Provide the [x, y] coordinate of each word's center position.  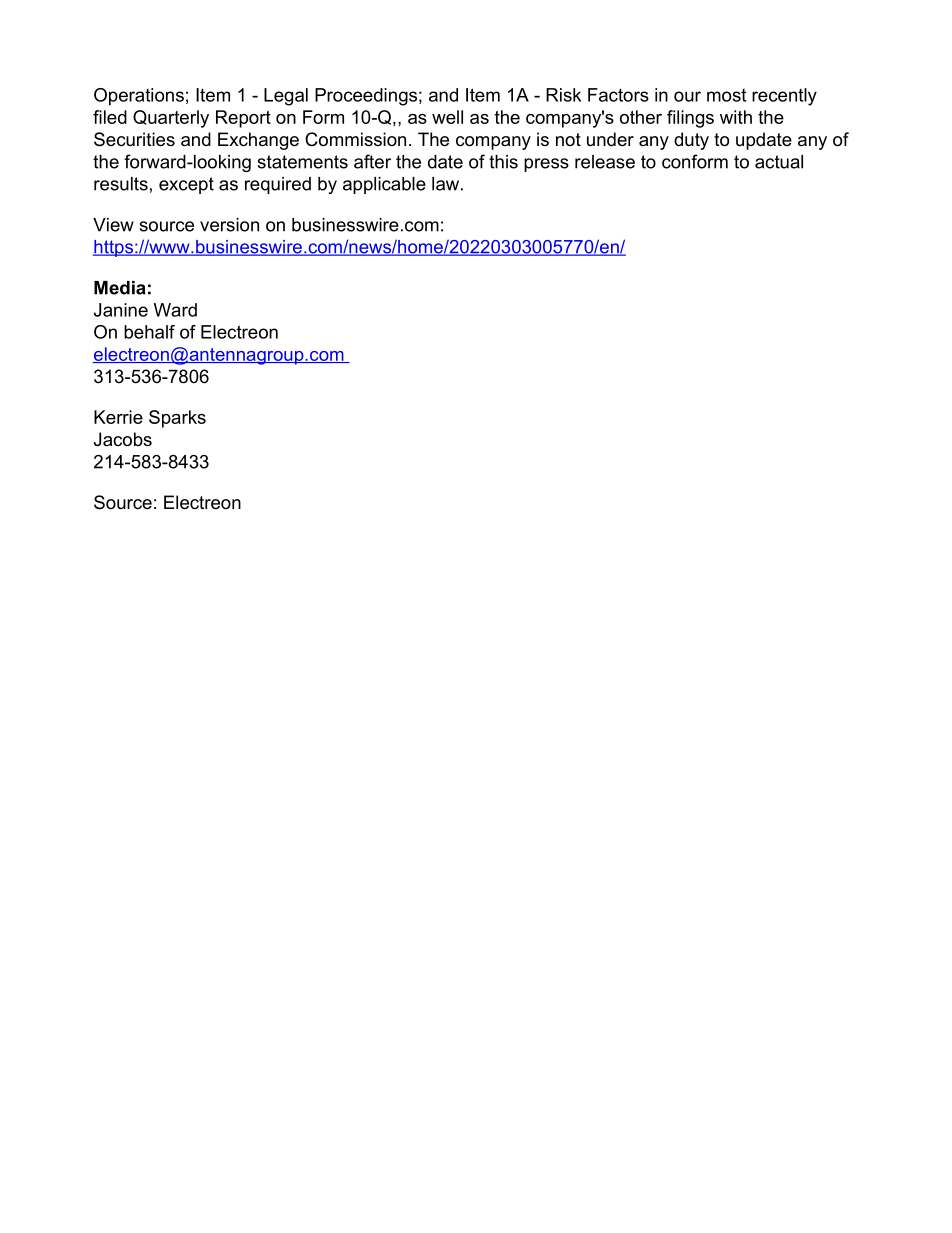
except [186, 185]
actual [779, 162]
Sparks [177, 419]
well [447, 117]
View [113, 225]
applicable [384, 185]
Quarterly [171, 119]
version [229, 225]
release [605, 162]
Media [120, 288]
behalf [149, 332]
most [726, 95]
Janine [121, 310]
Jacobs [123, 439]
